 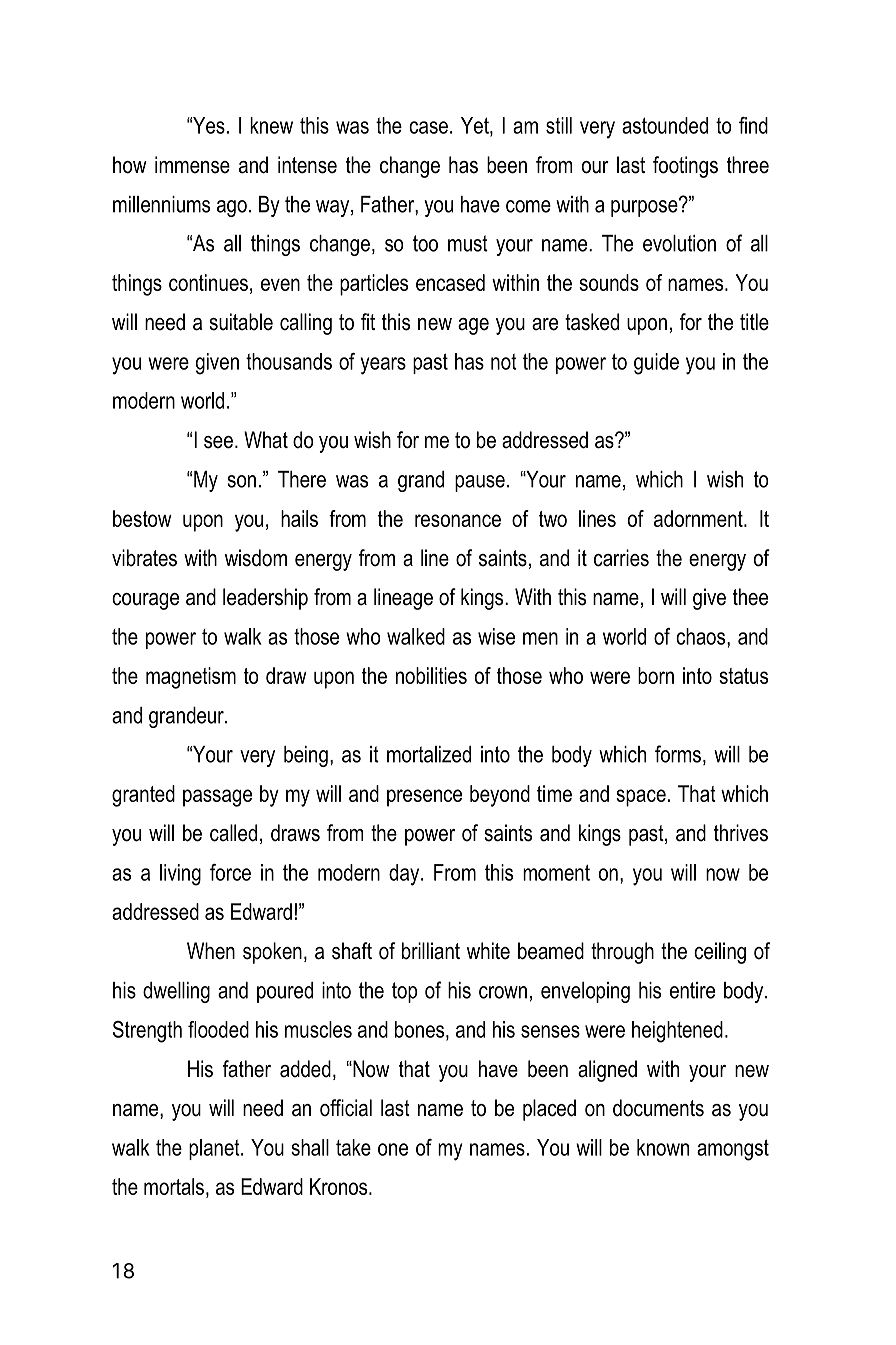 I want to click on chaos, so click(x=702, y=636).
